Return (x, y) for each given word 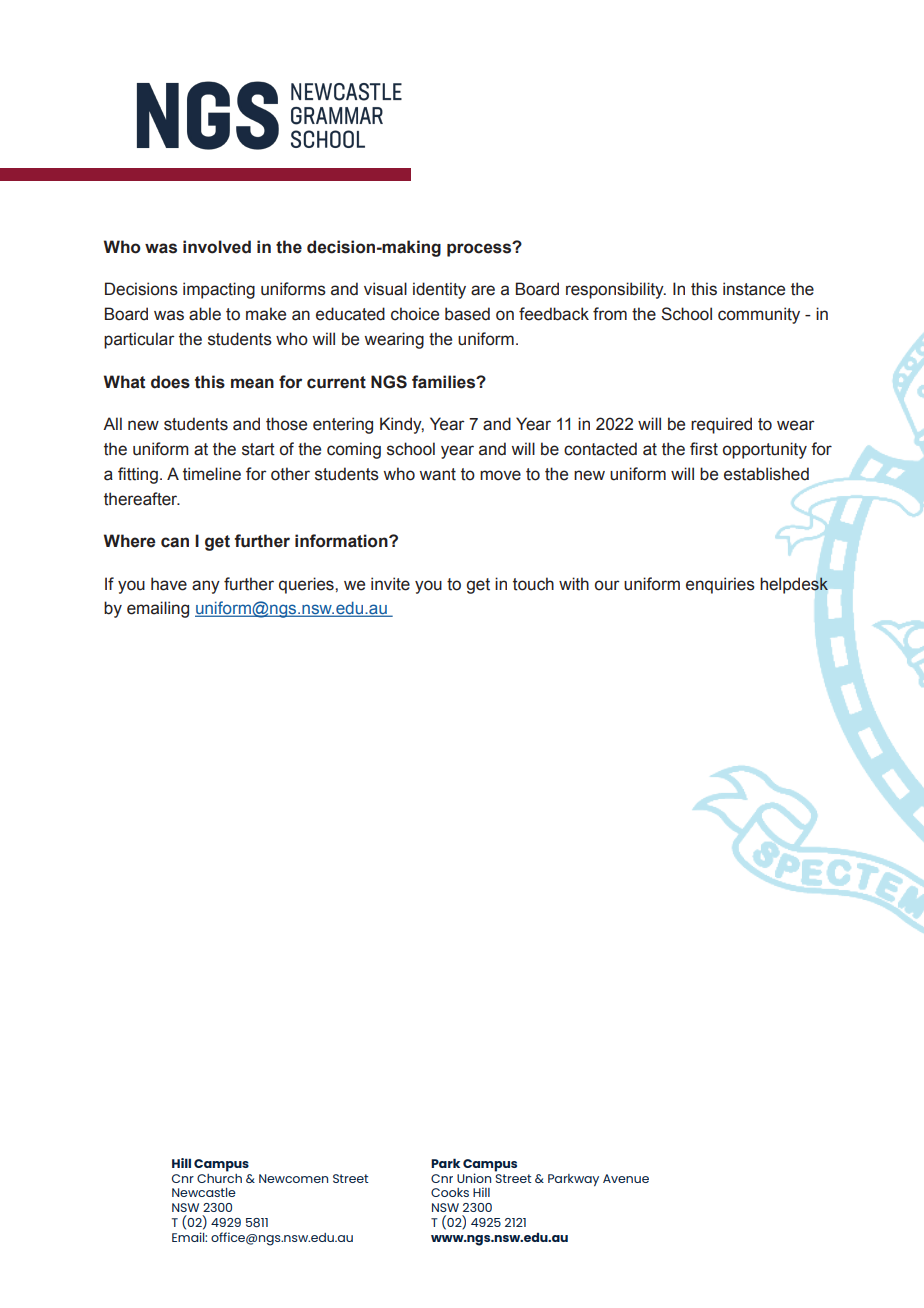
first (704, 449)
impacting (219, 290)
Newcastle (204, 1192)
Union (474, 1178)
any (206, 587)
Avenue (626, 1178)
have (169, 584)
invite (390, 584)
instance (754, 289)
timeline (212, 474)
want (437, 474)
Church (219, 1177)
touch (533, 584)
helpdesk (794, 585)
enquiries (720, 585)
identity (439, 290)
